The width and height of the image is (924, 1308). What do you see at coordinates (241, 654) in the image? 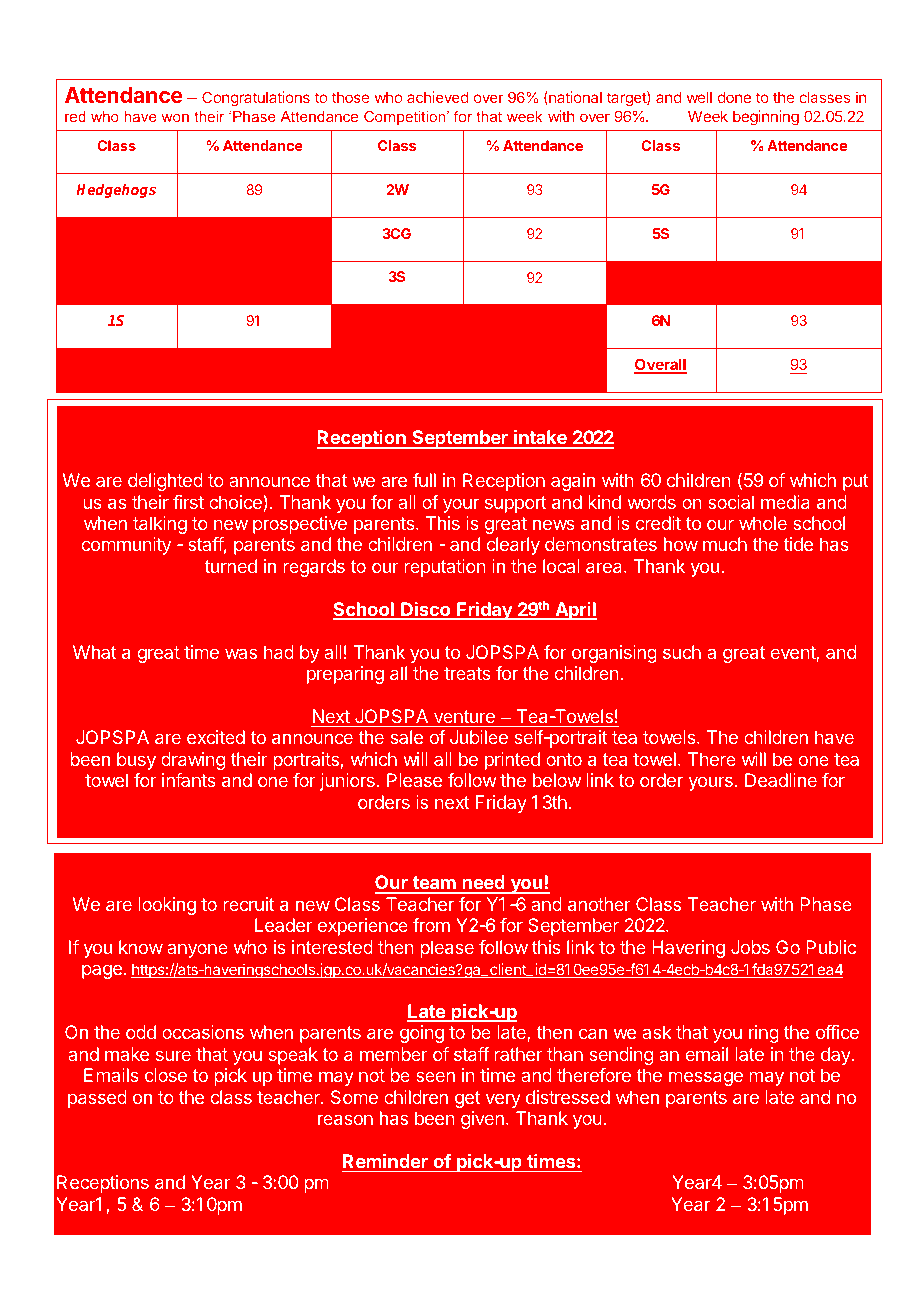
I see `was` at bounding box center [241, 654].
